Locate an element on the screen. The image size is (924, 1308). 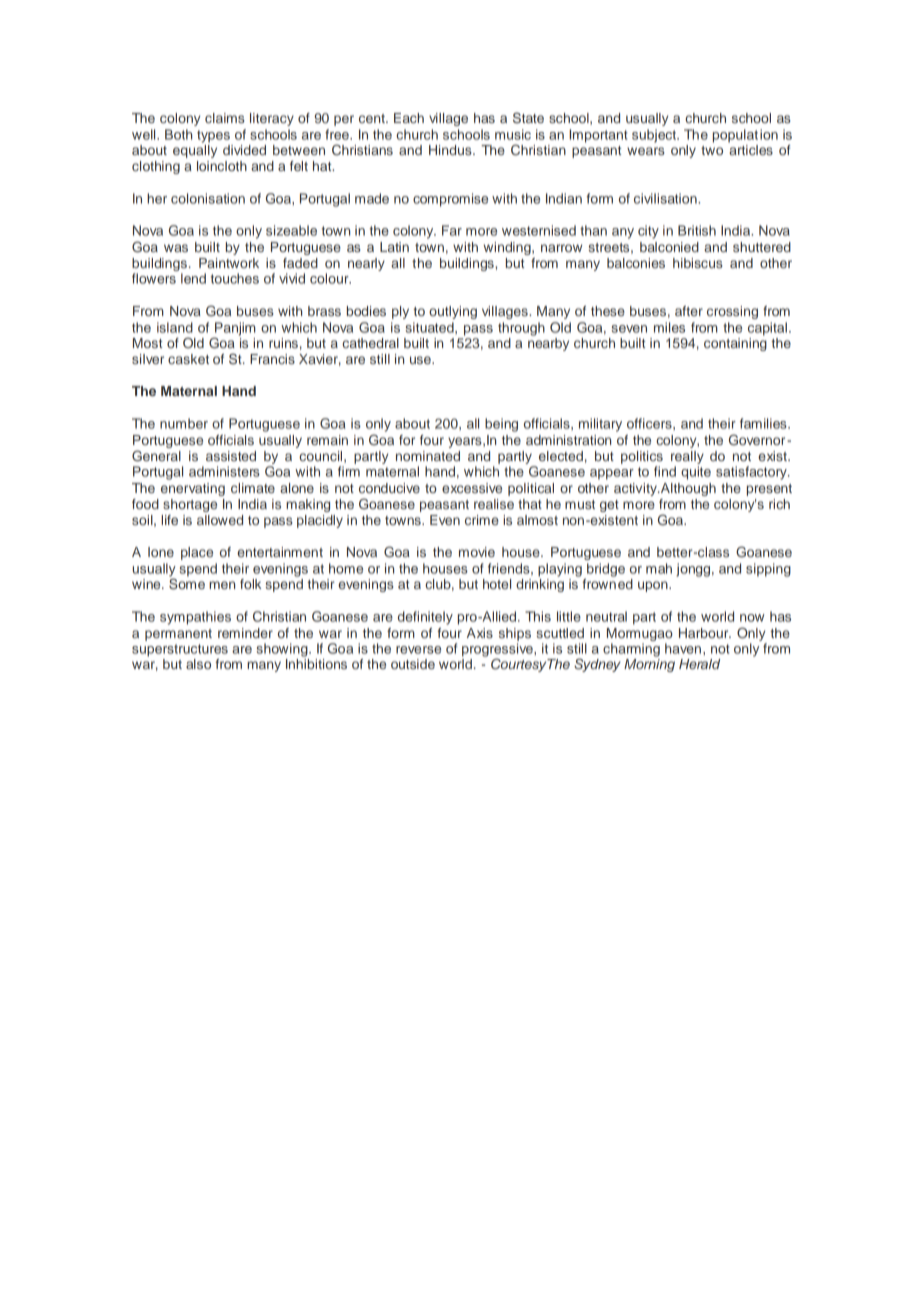
allowed is located at coordinates (220, 520).
